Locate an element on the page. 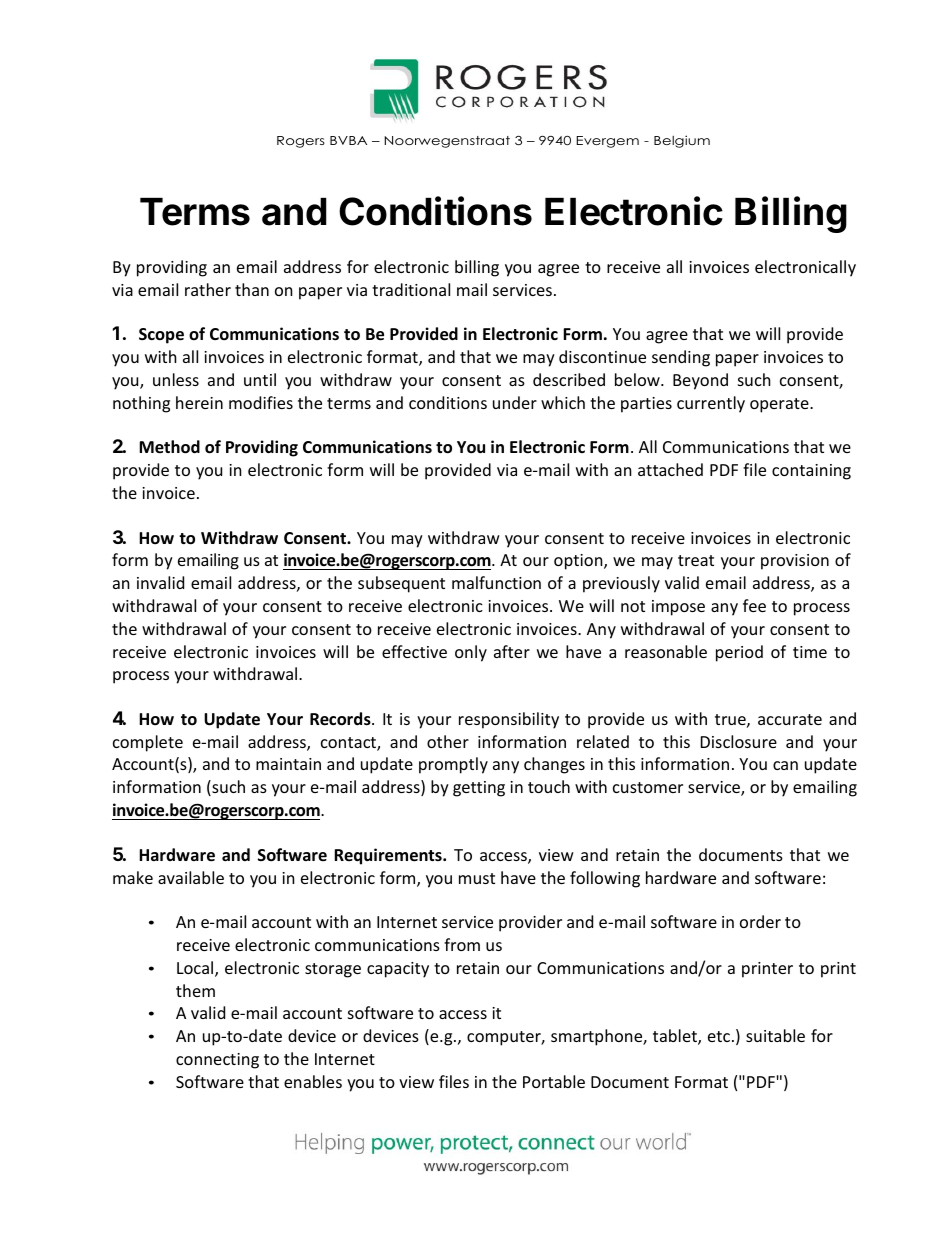 The height and width of the page is (1233, 952). etc is located at coordinates (720, 1036).
